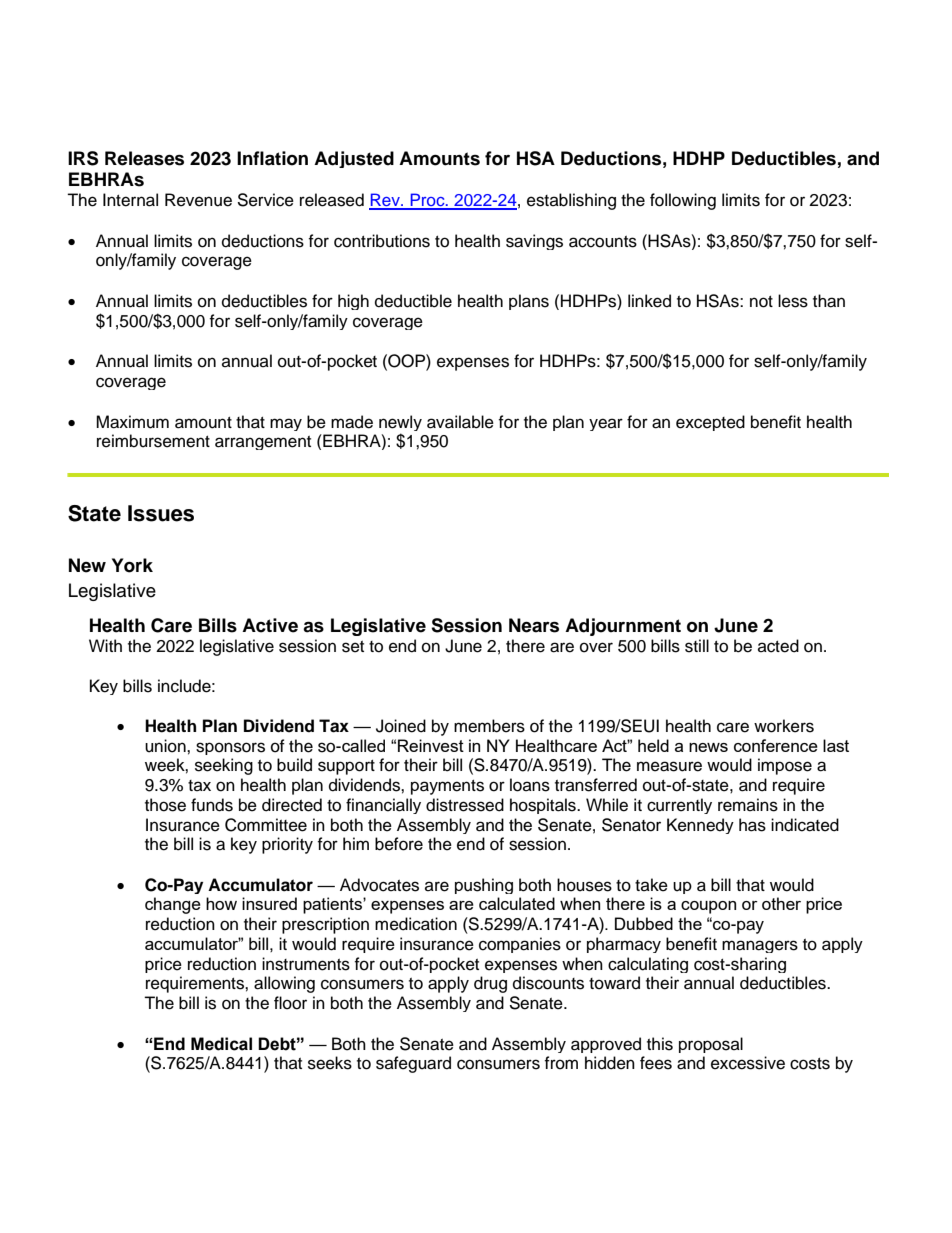  I want to click on Nears, so click(534, 625).
